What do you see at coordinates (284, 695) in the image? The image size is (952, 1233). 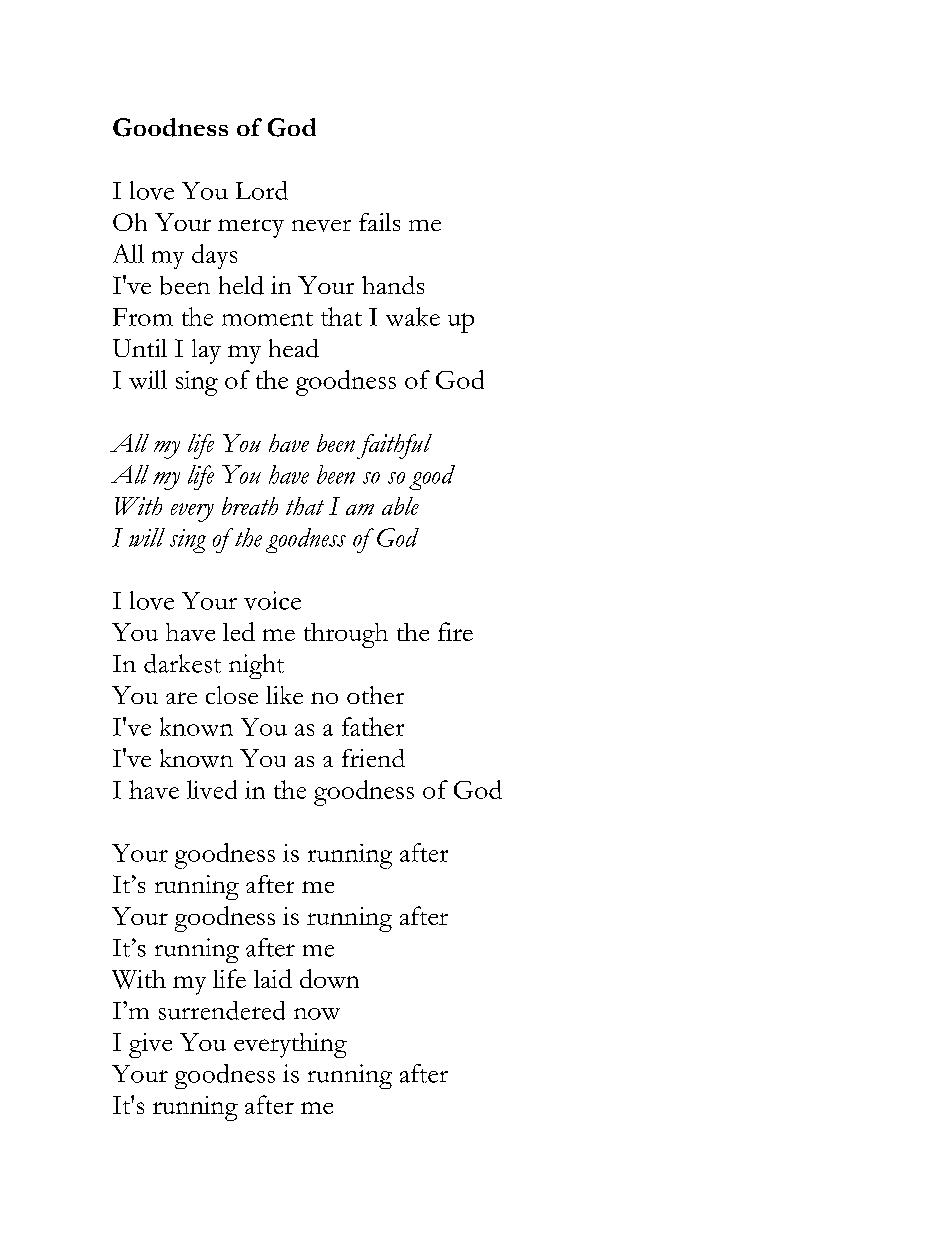 I see `like` at bounding box center [284, 695].
